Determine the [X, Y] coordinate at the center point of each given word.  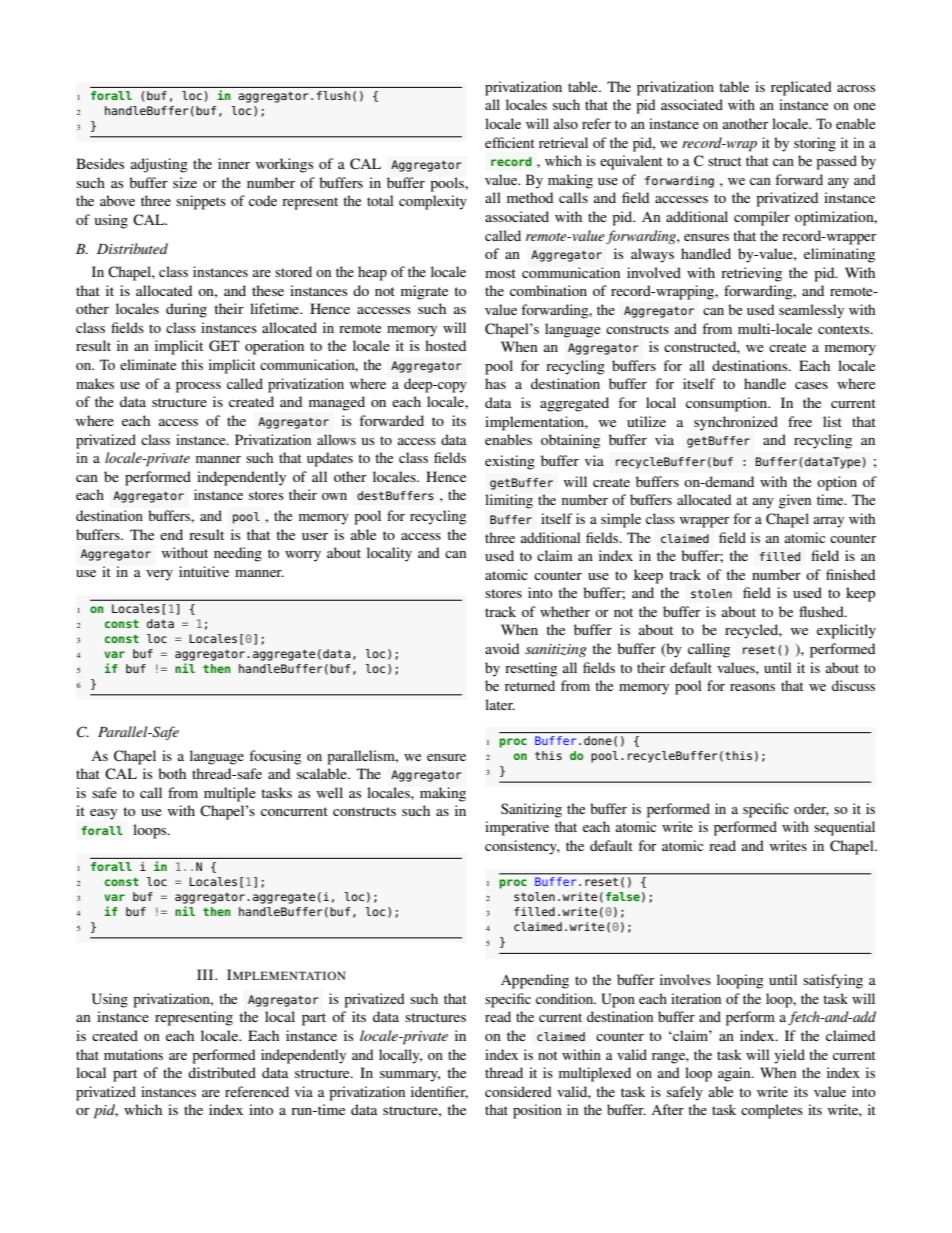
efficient [510, 142]
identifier [439, 1092]
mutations [133, 1054]
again [735, 1074]
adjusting [159, 165]
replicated [801, 88]
